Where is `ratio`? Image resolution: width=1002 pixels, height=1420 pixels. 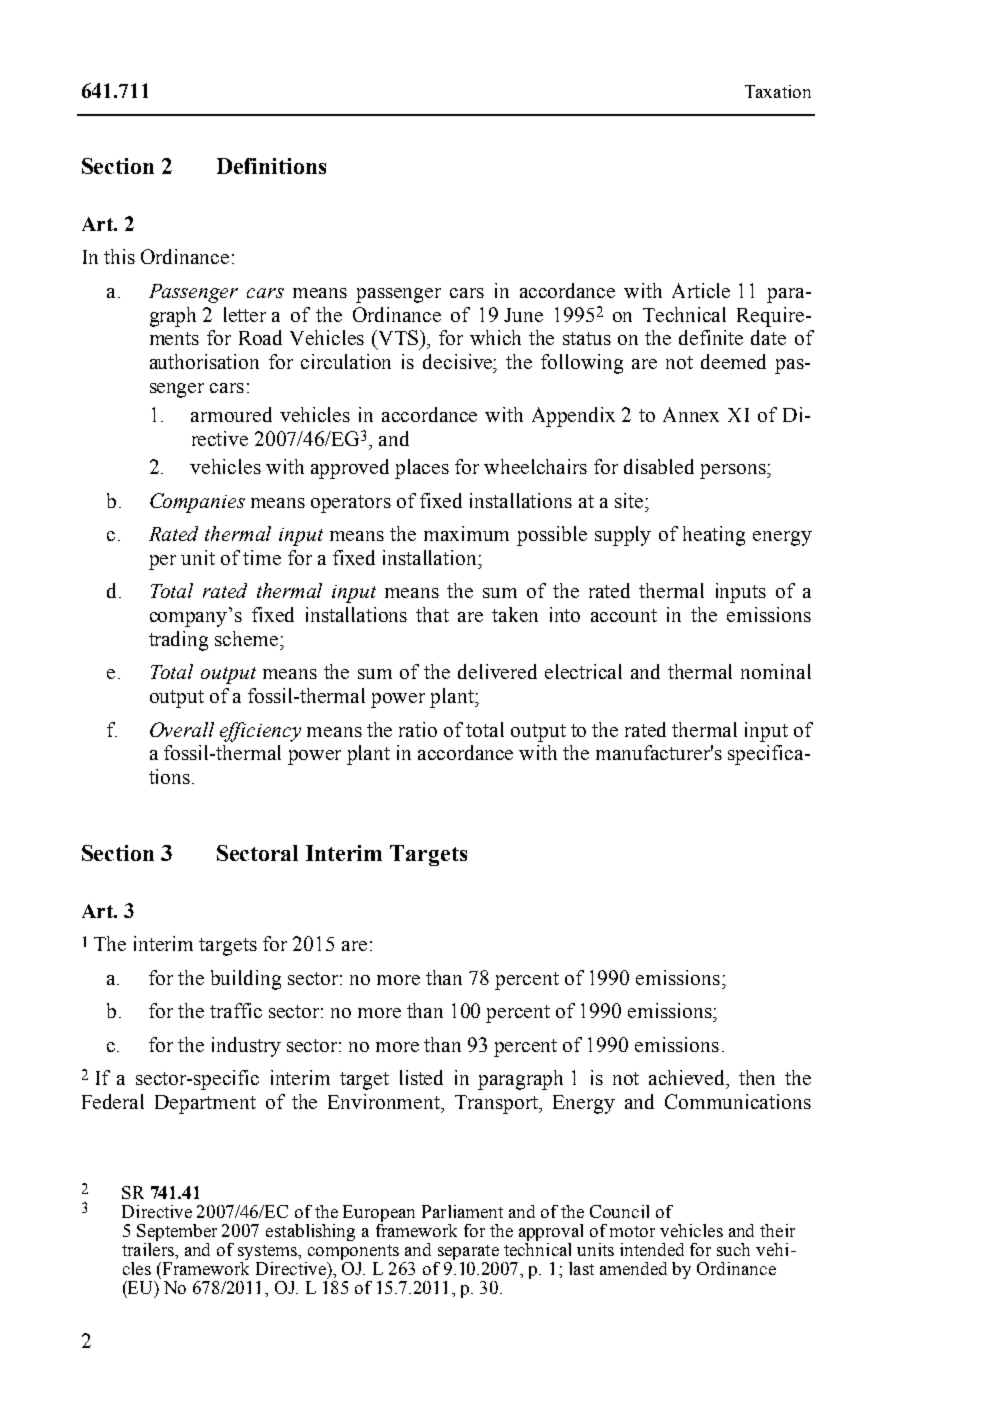
ratio is located at coordinates (418, 729).
